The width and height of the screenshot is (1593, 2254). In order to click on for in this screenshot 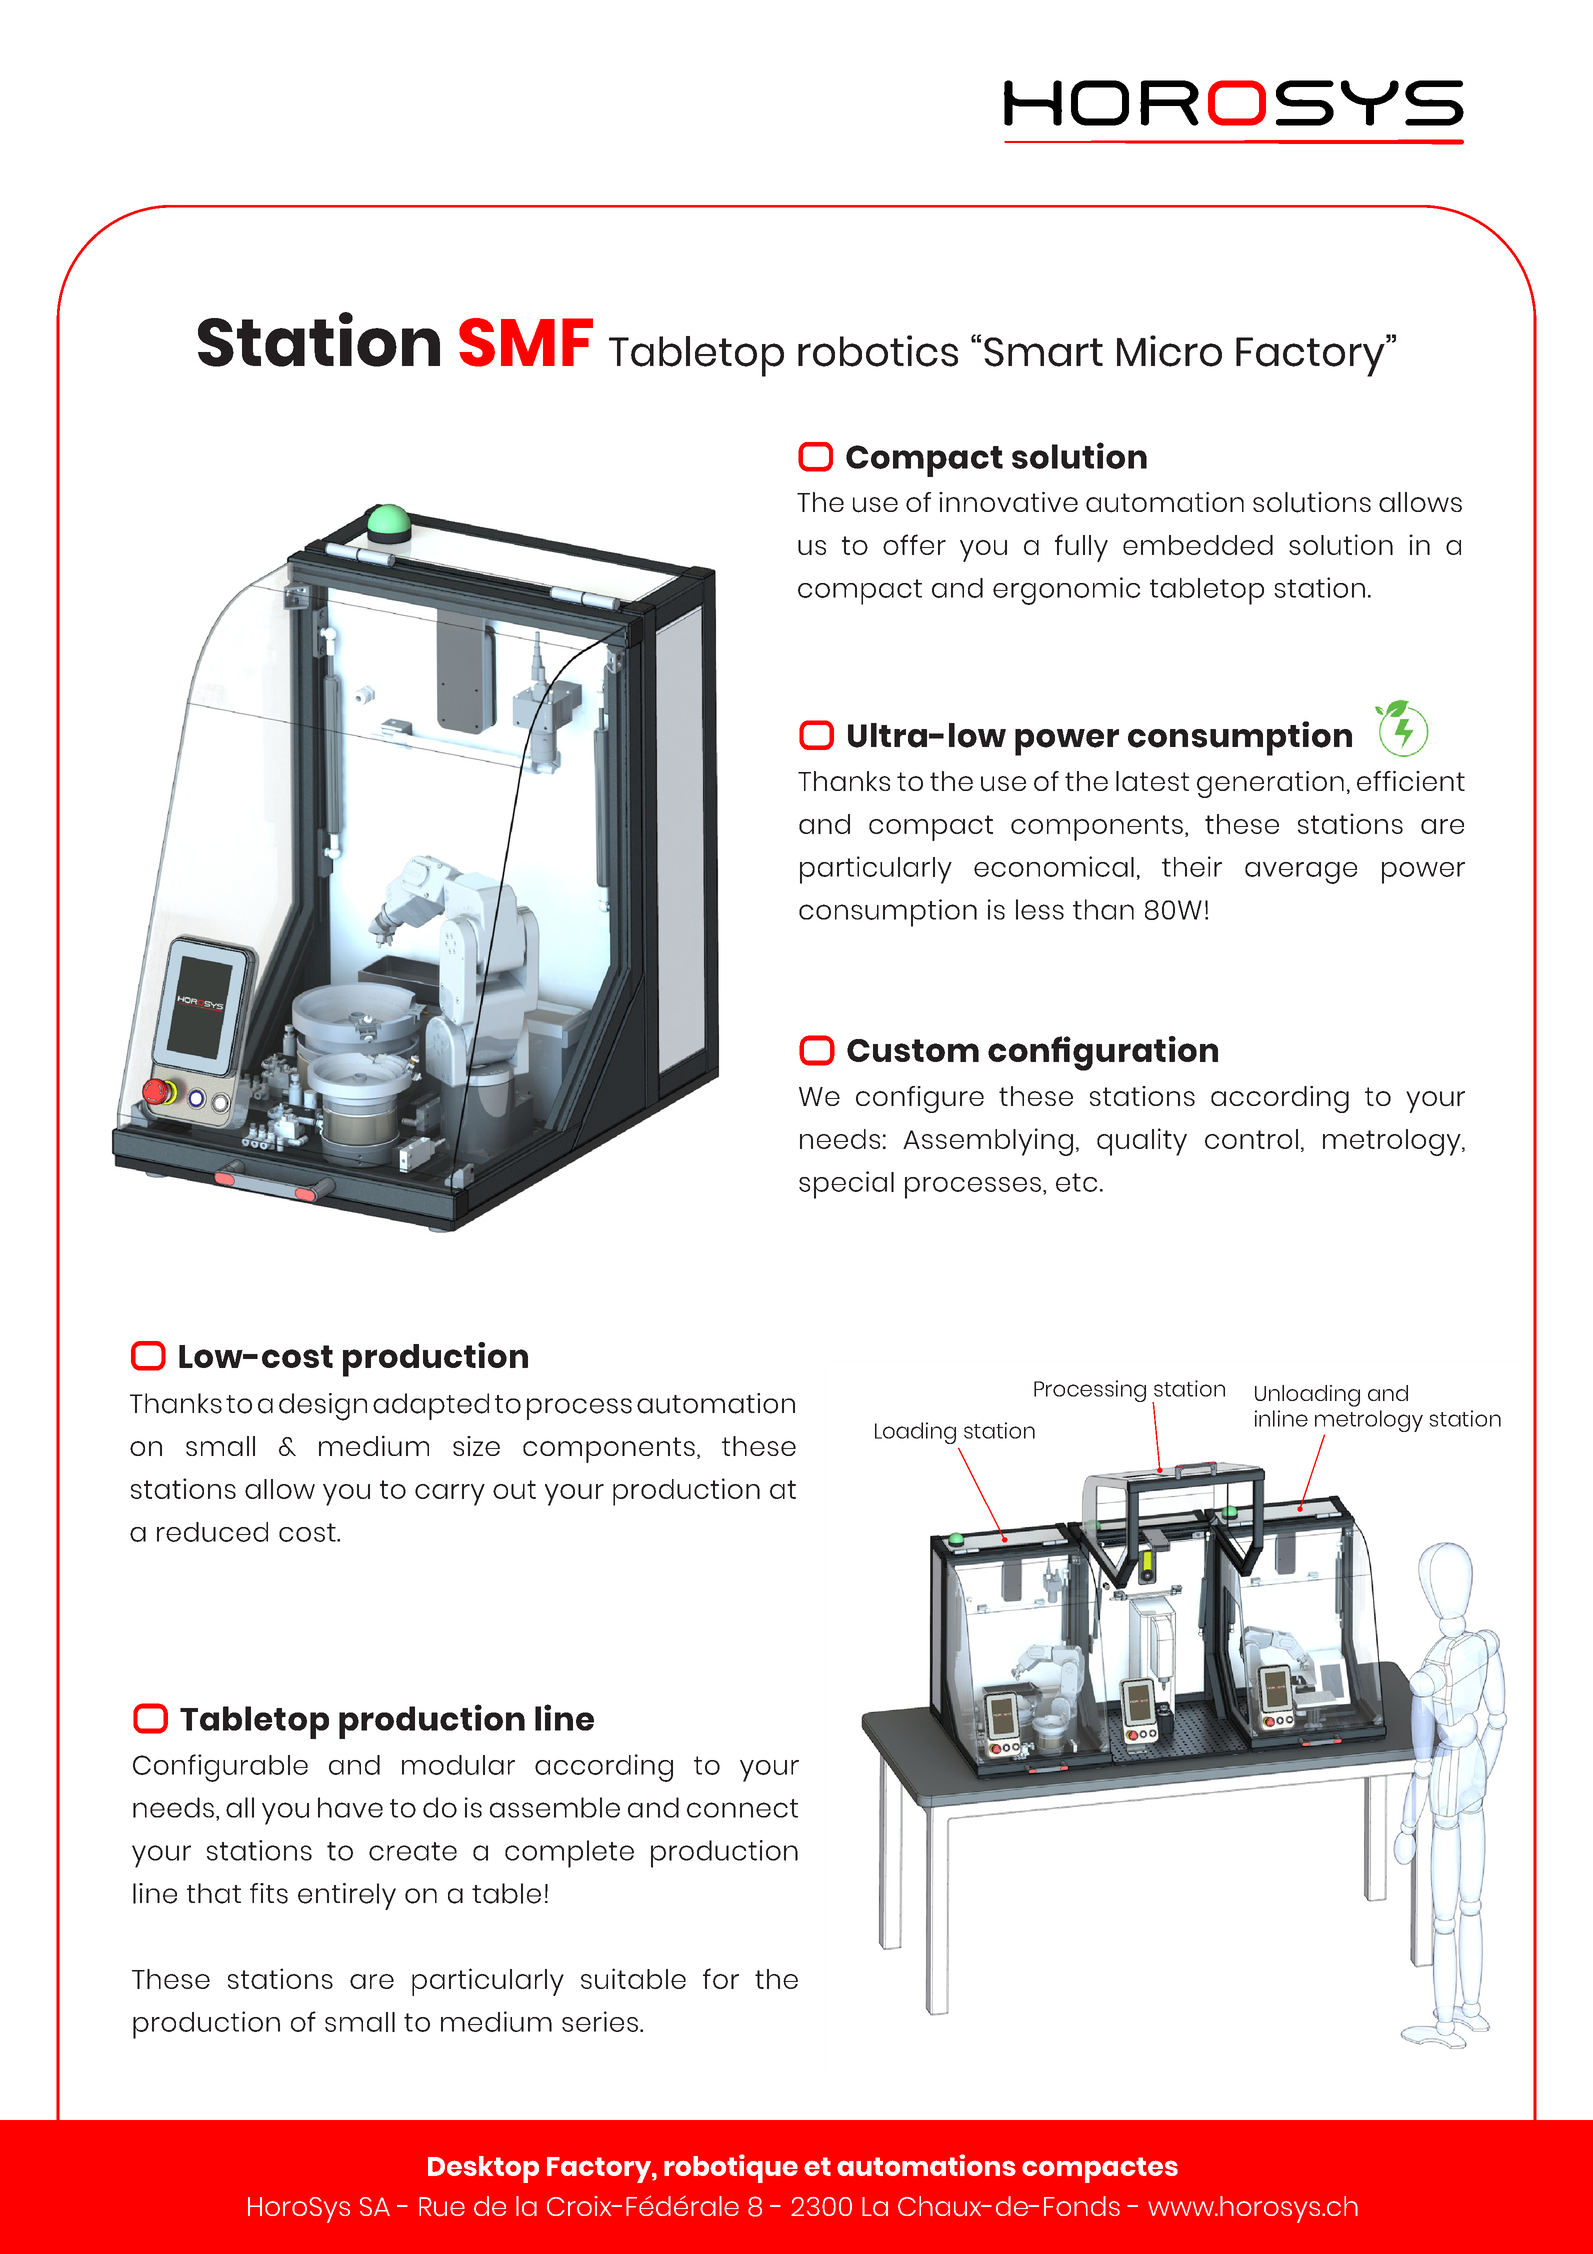, I will do `click(721, 1978)`.
